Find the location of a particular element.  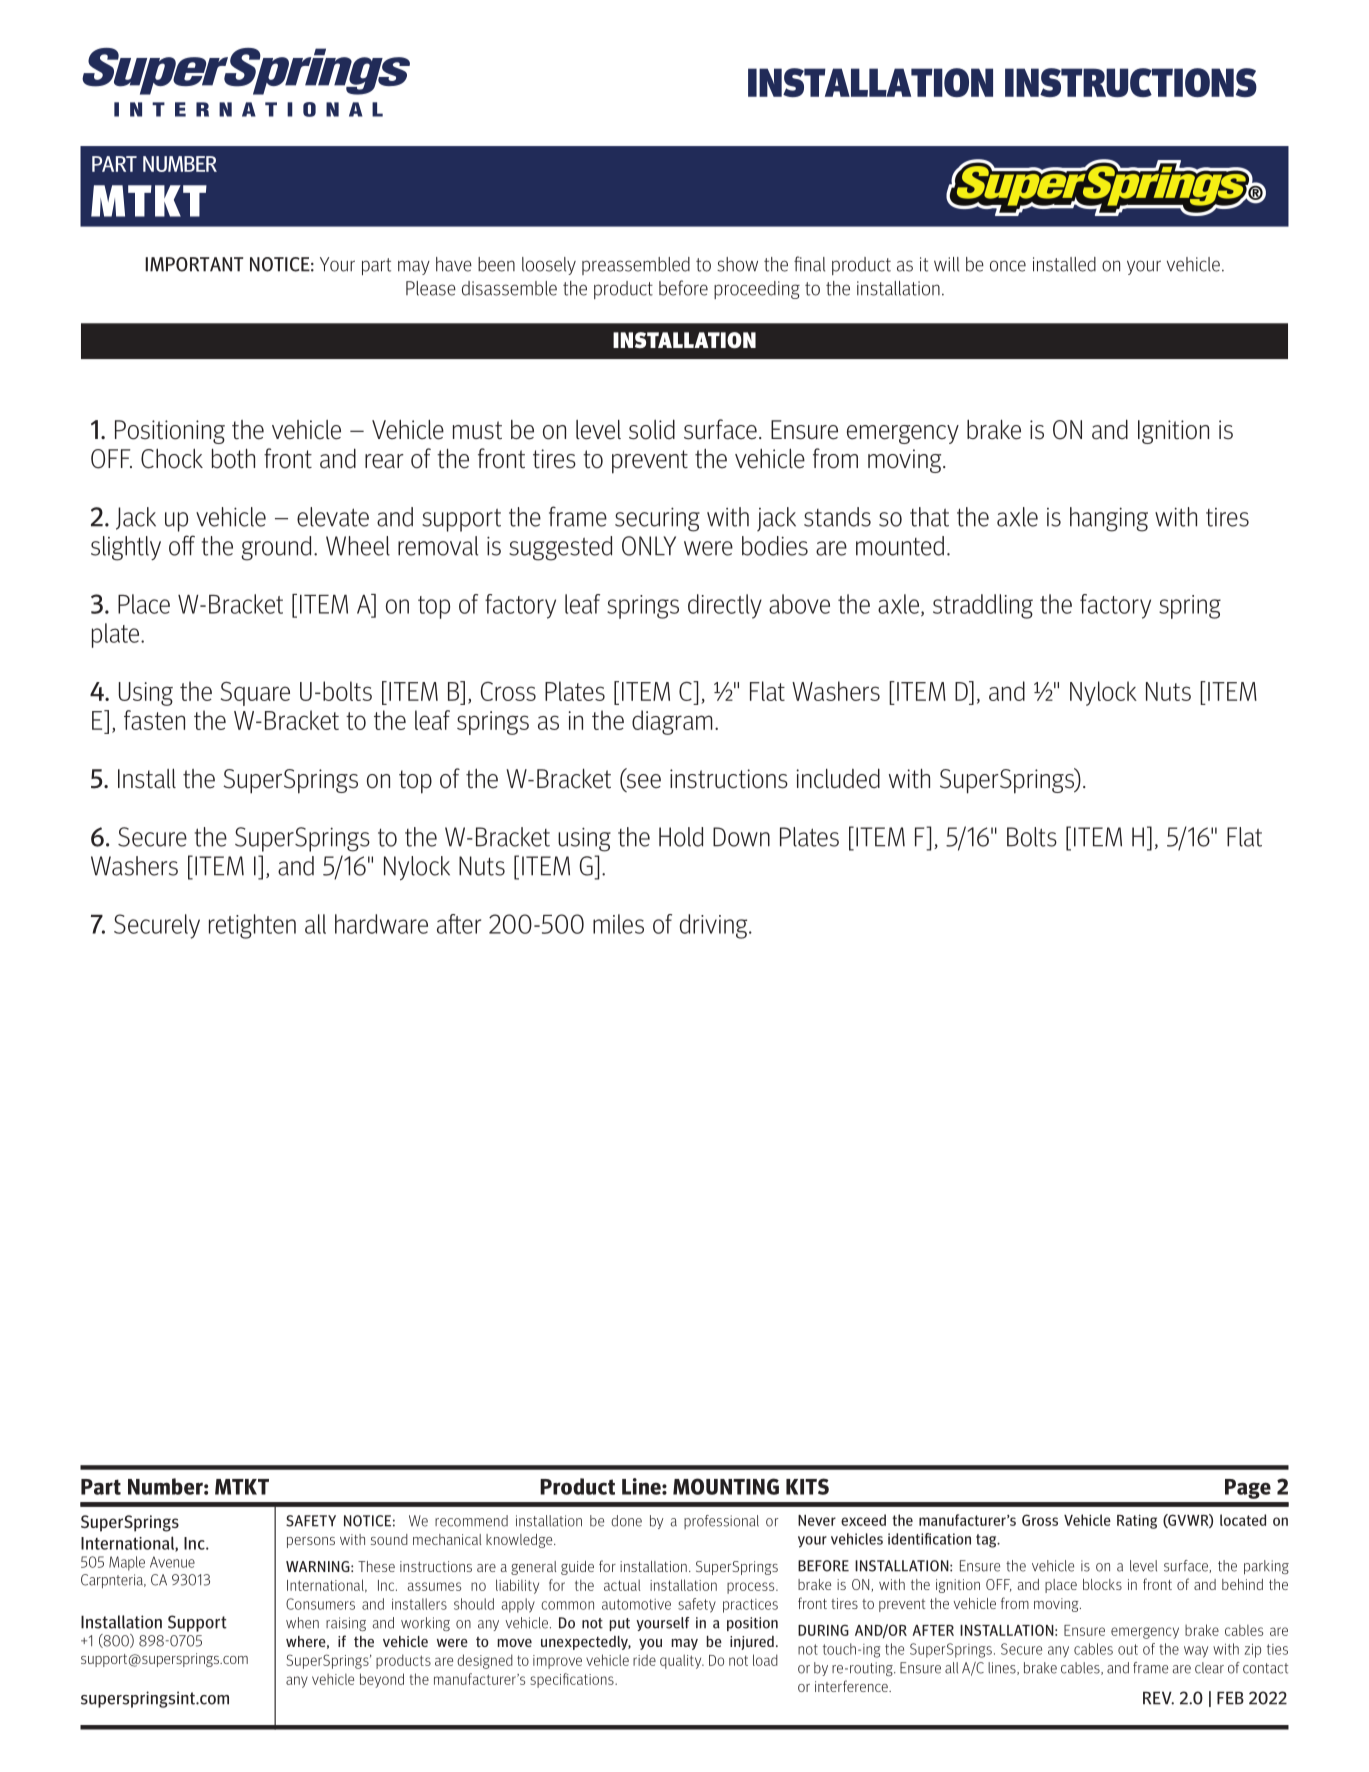

ground is located at coordinates (276, 548).
